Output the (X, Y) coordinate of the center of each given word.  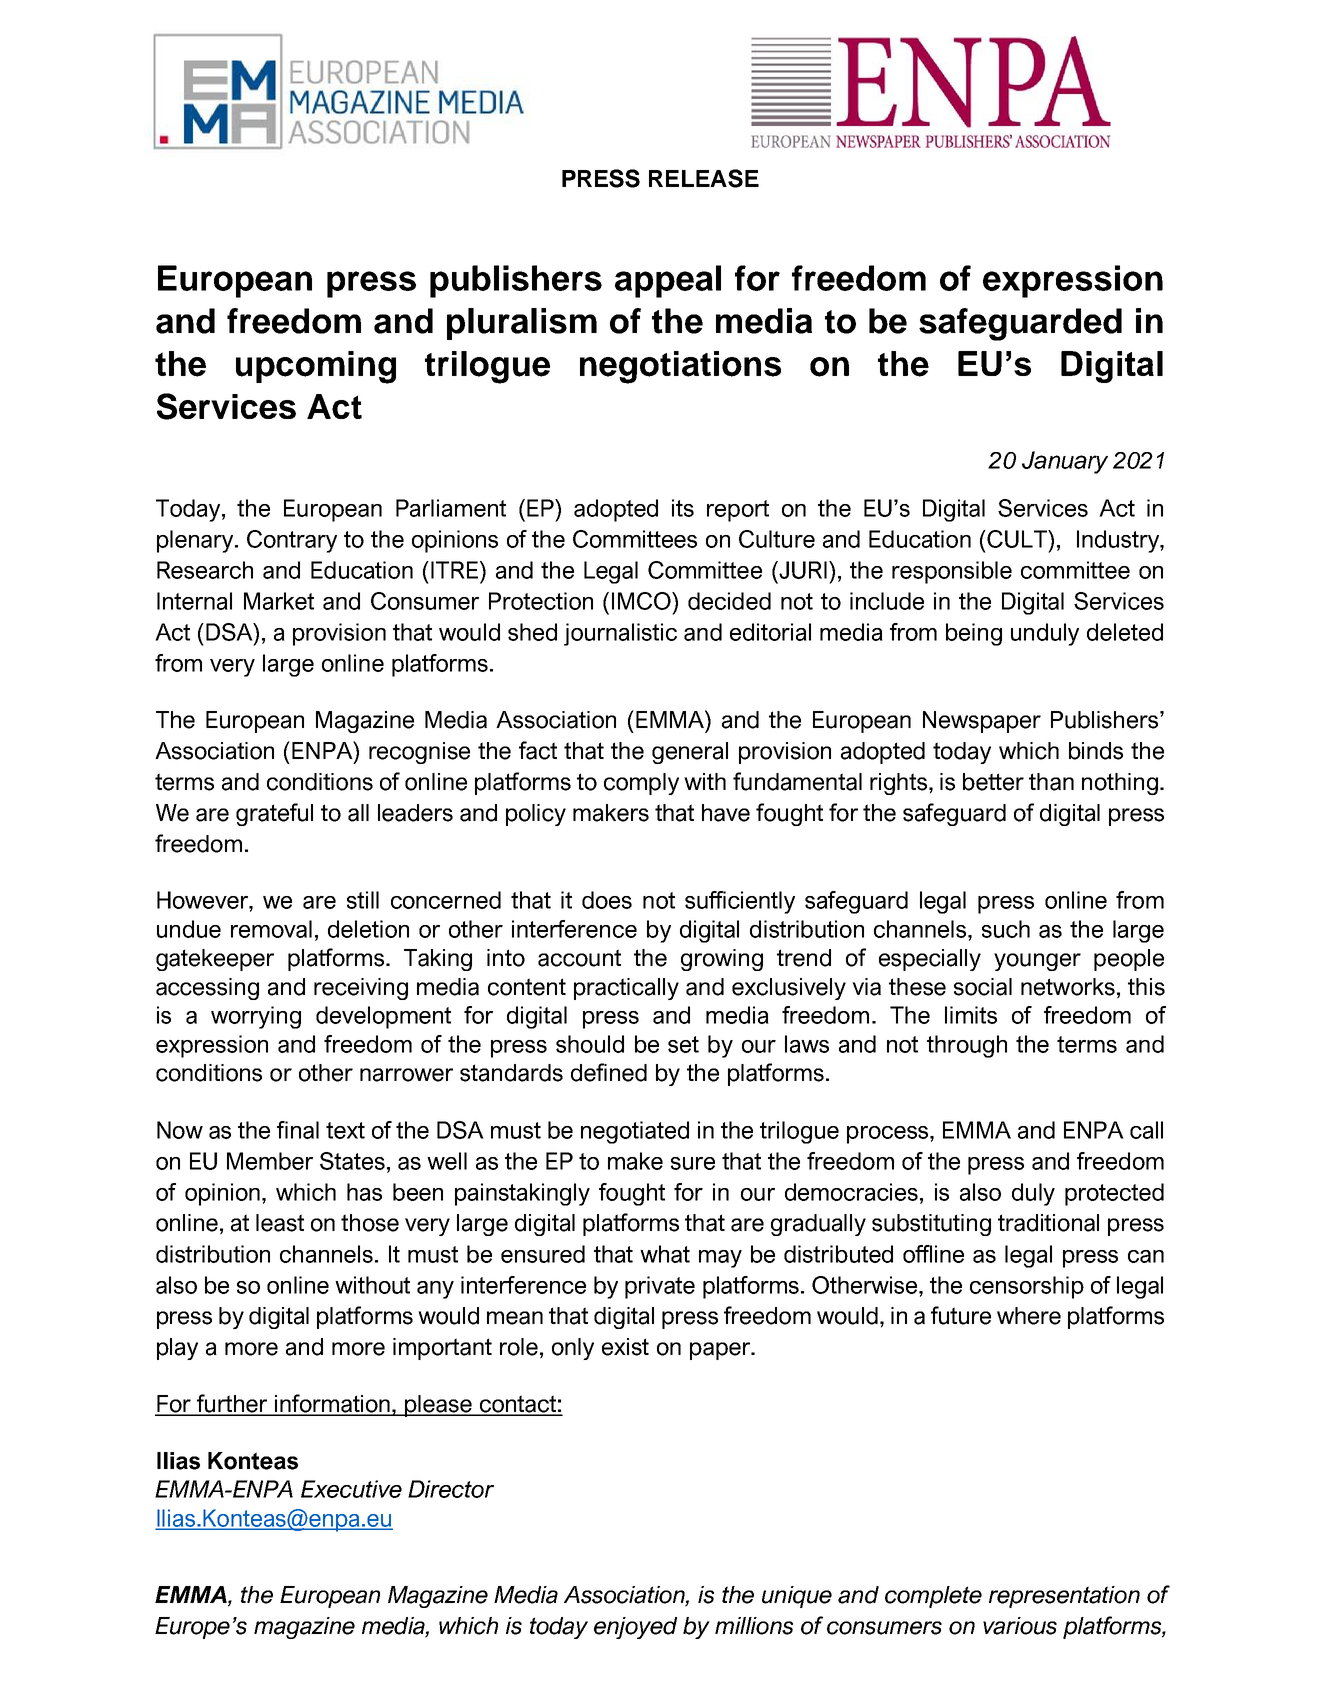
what (665, 1254)
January (1065, 462)
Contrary (292, 541)
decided (729, 601)
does (607, 900)
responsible (952, 572)
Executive (351, 1489)
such (1006, 929)
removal (271, 929)
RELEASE (704, 178)
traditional (1048, 1223)
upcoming (316, 367)
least (280, 1223)
